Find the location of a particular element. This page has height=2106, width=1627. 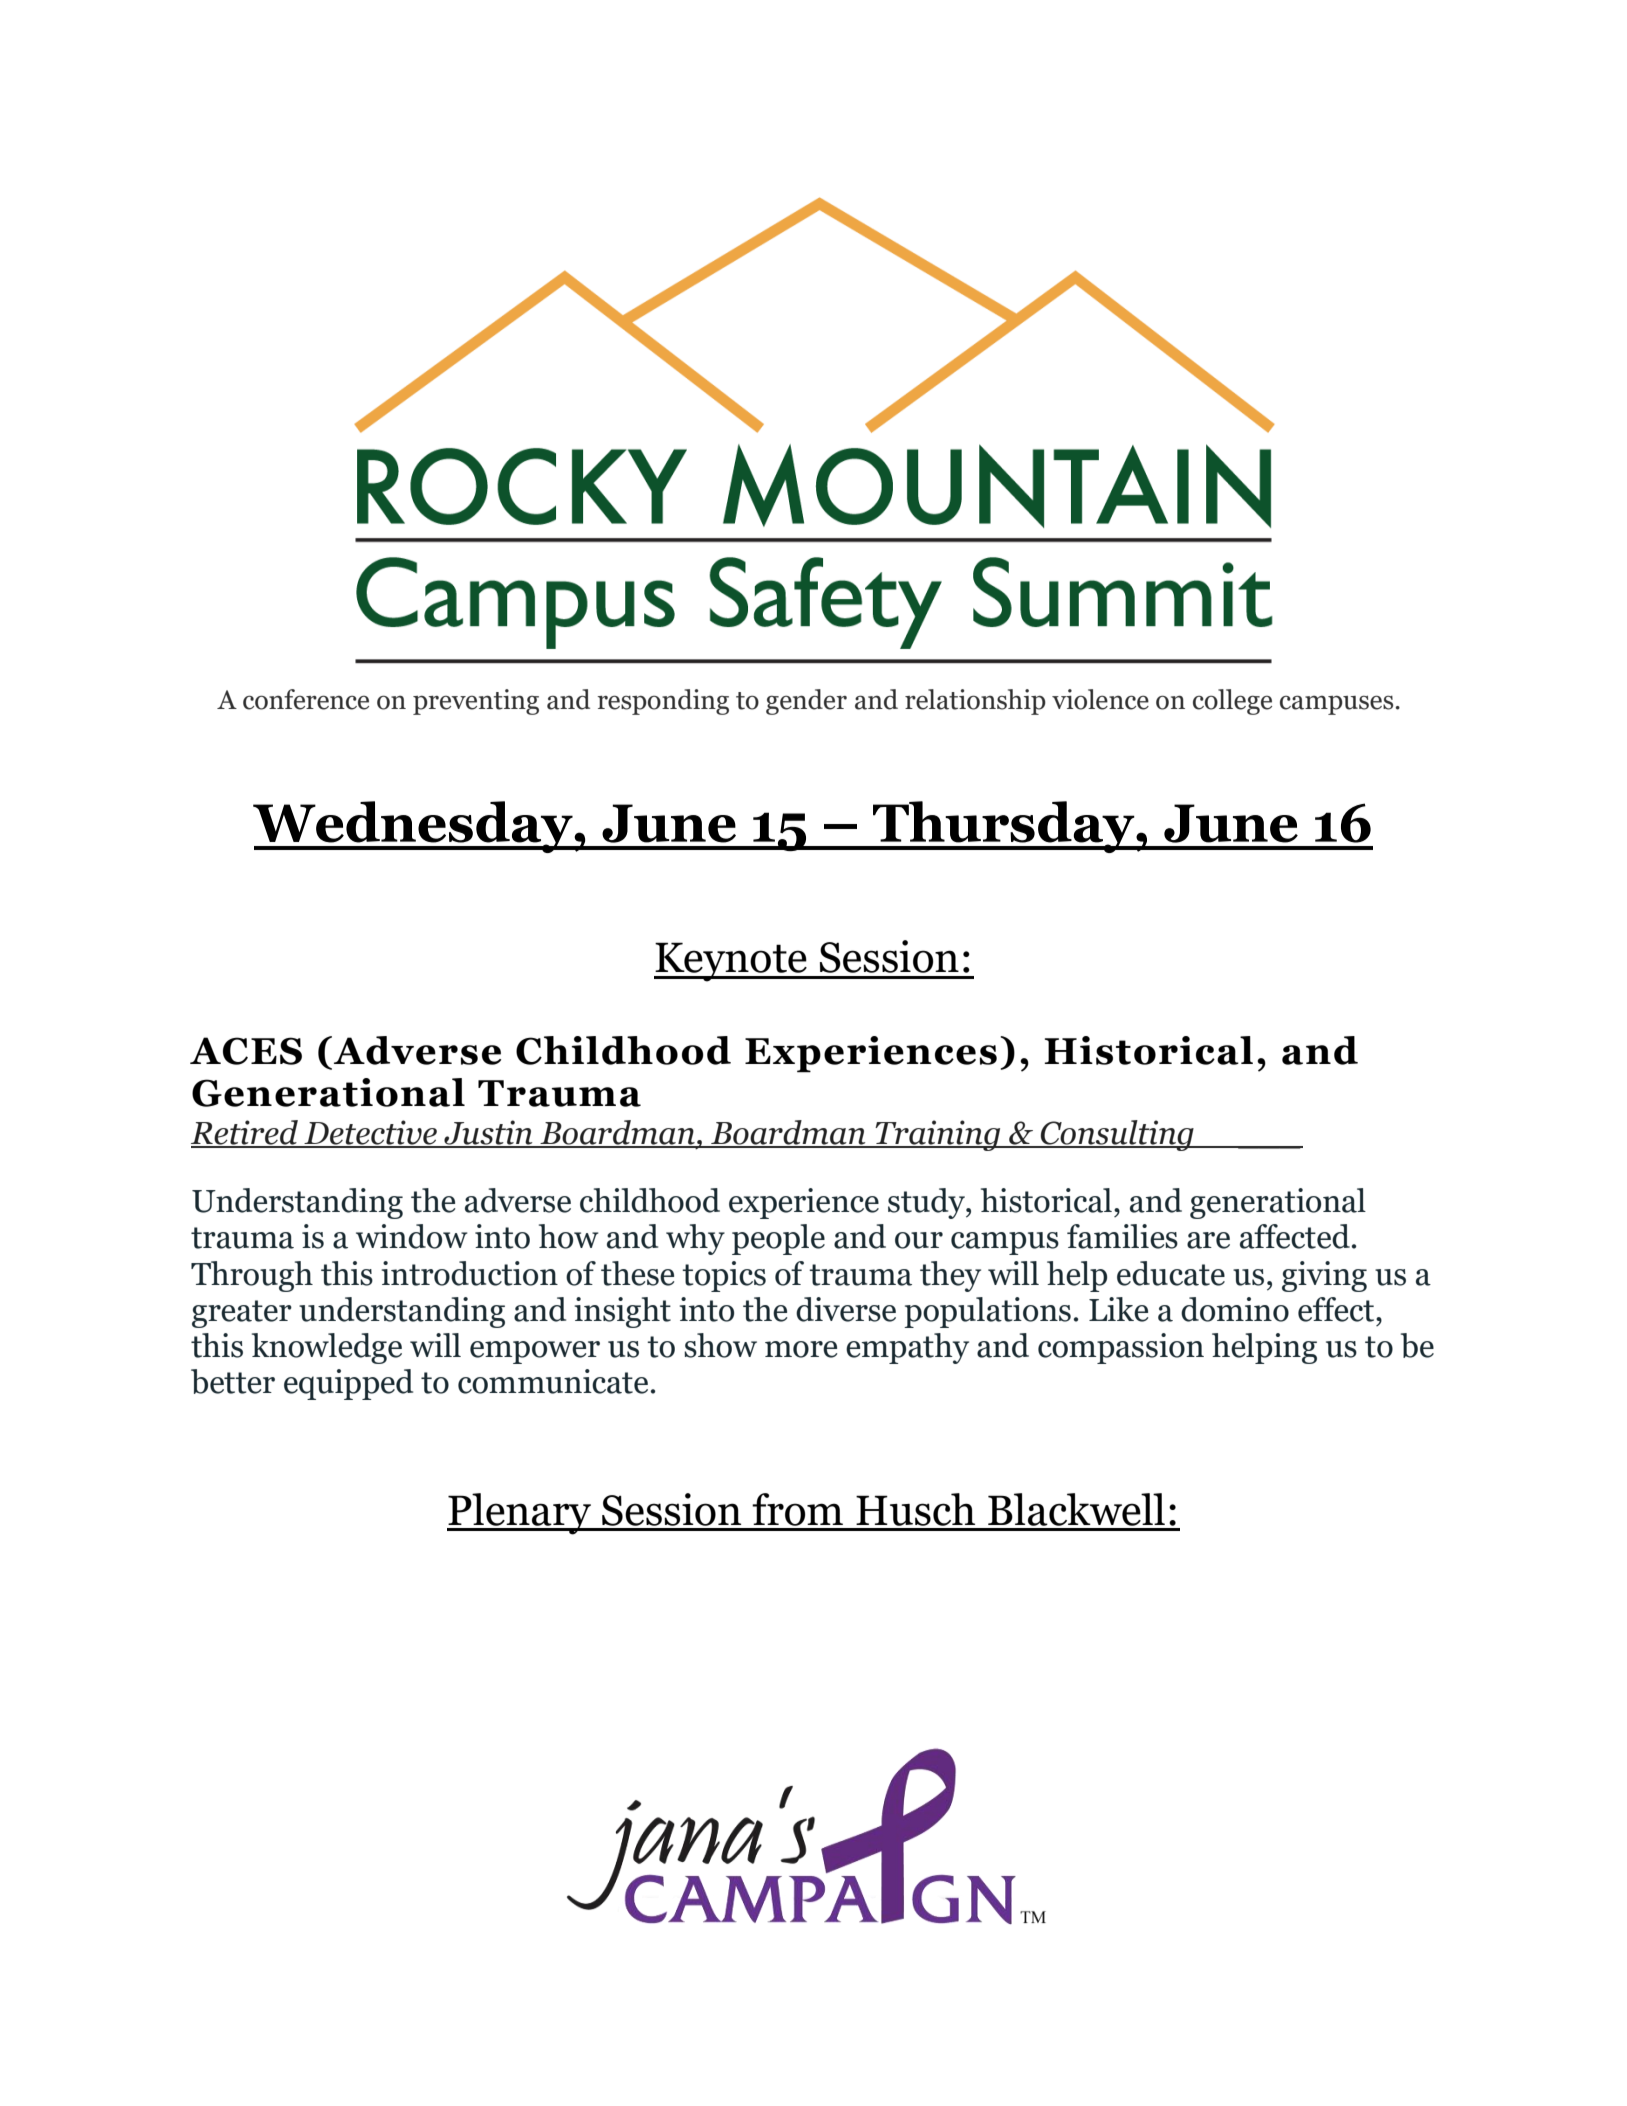

Keynote is located at coordinates (731, 962).
